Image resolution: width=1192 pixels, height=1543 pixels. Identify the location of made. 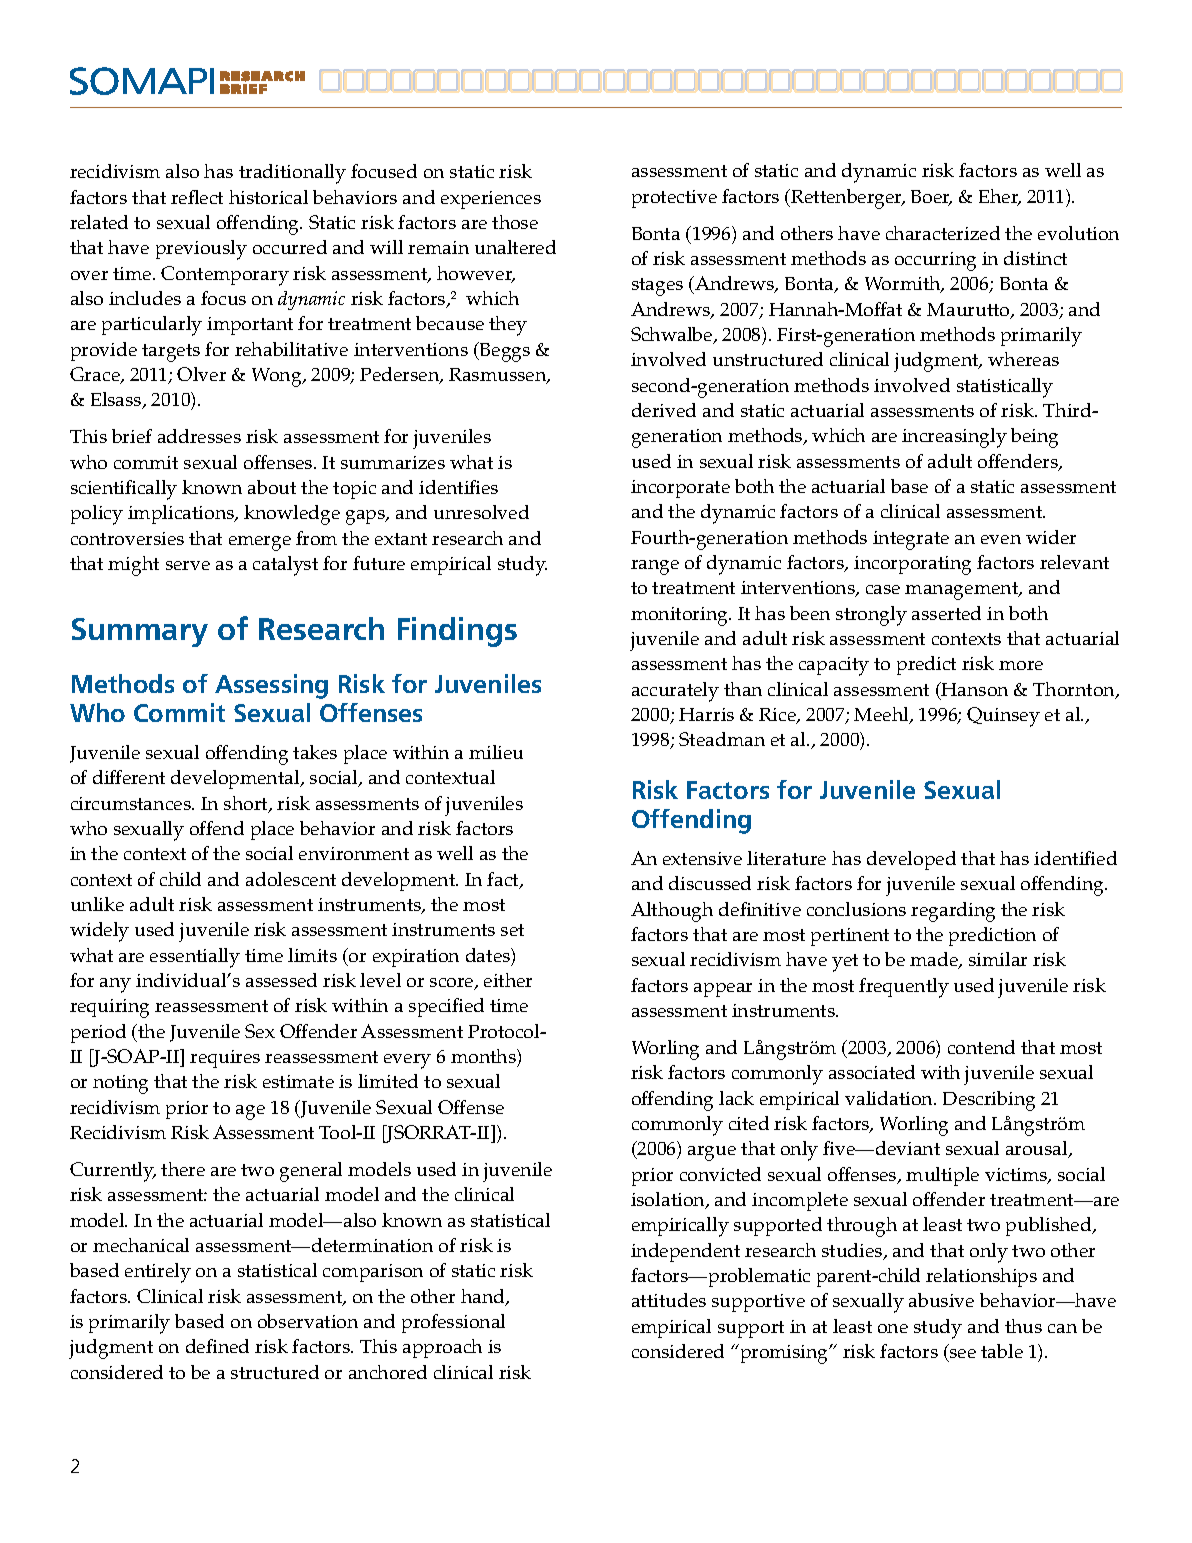
(935, 960).
